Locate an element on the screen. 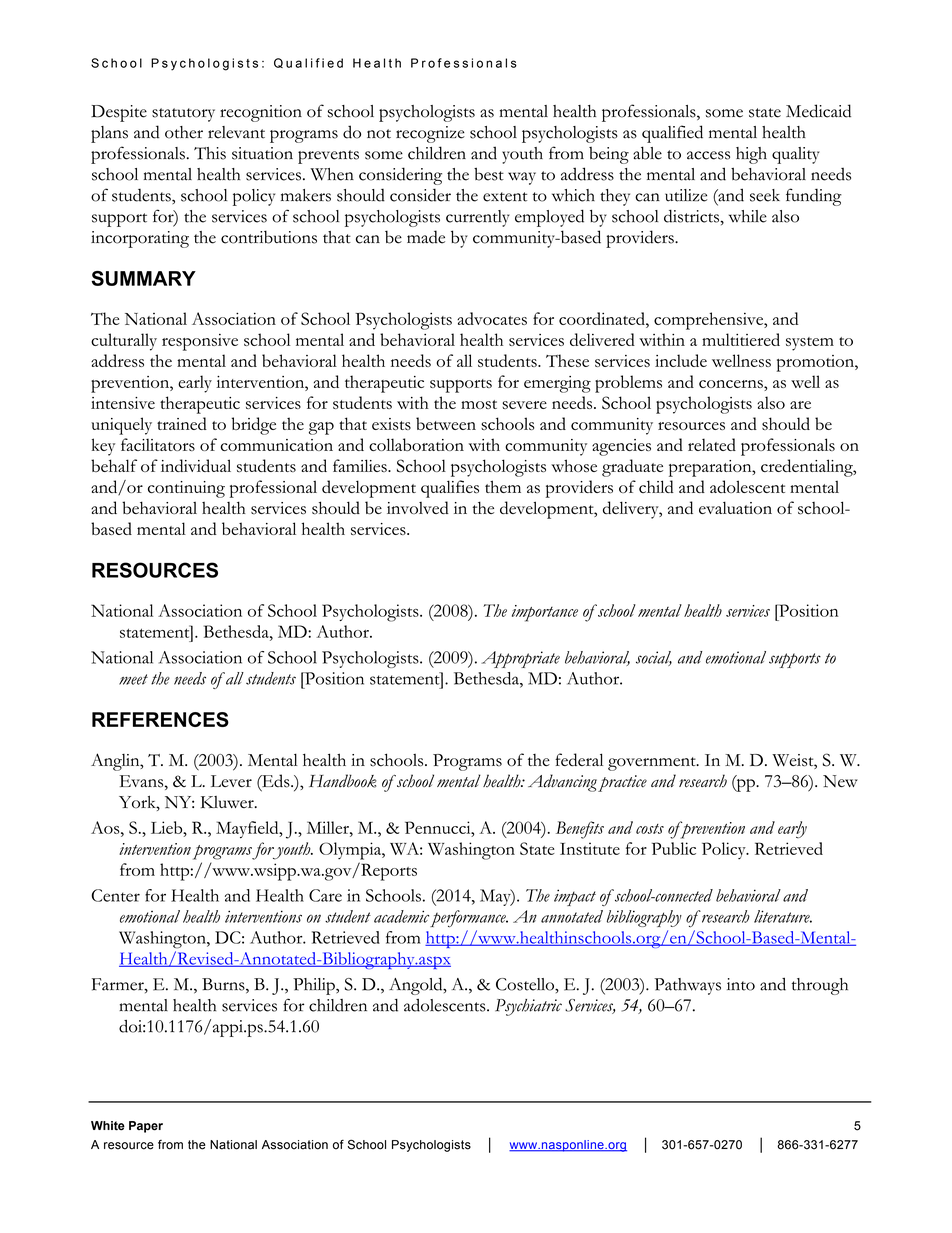  Paper is located at coordinates (146, 1127).
